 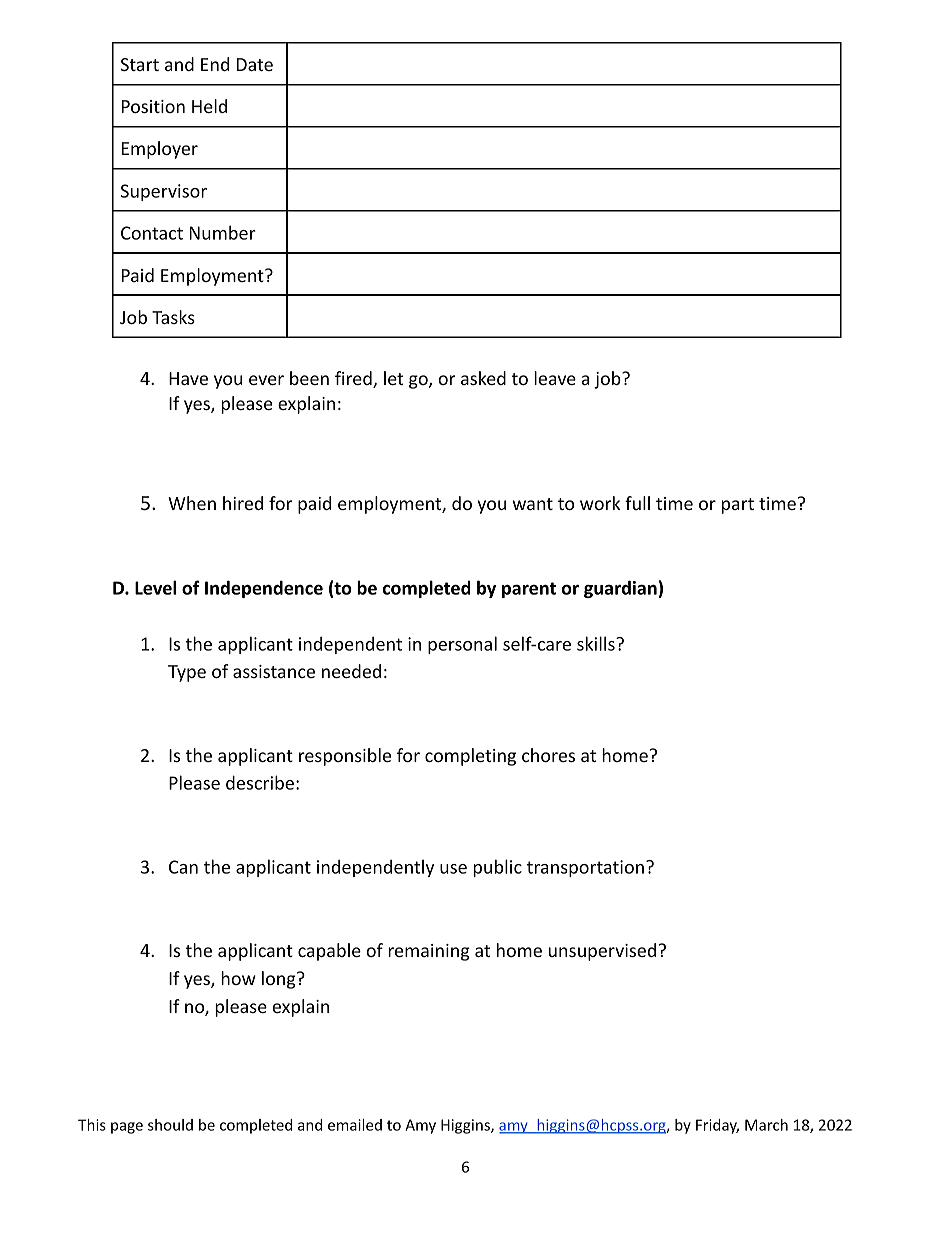 I want to click on personal, so click(x=462, y=645).
